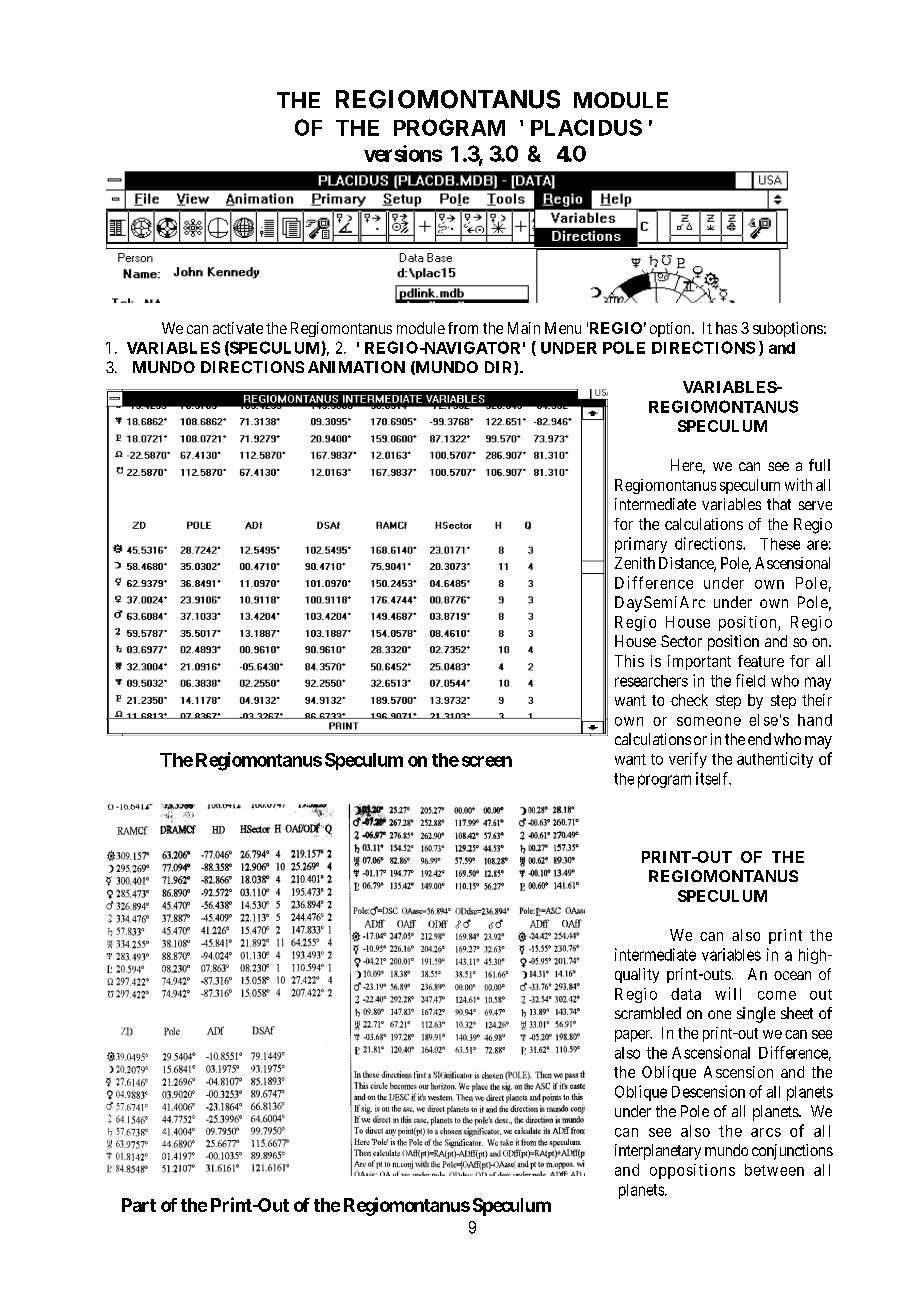 This page has width=924, height=1308. What do you see at coordinates (726, 328) in the page?
I see `has` at bounding box center [726, 328].
